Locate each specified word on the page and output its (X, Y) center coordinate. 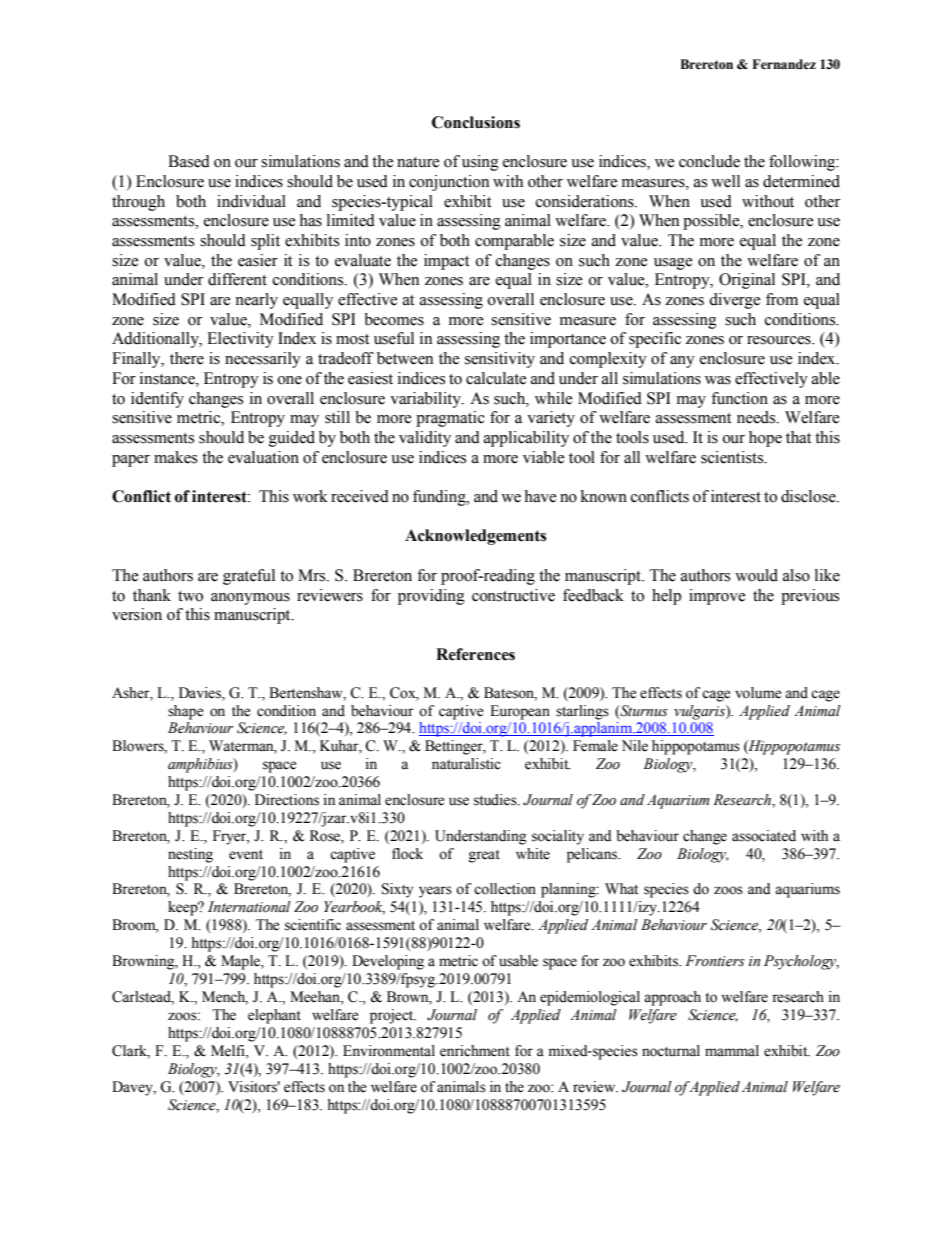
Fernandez (784, 64)
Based (189, 161)
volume (758, 693)
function (739, 398)
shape (185, 712)
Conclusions (476, 122)
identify (157, 400)
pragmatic (450, 419)
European (520, 712)
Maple (241, 962)
